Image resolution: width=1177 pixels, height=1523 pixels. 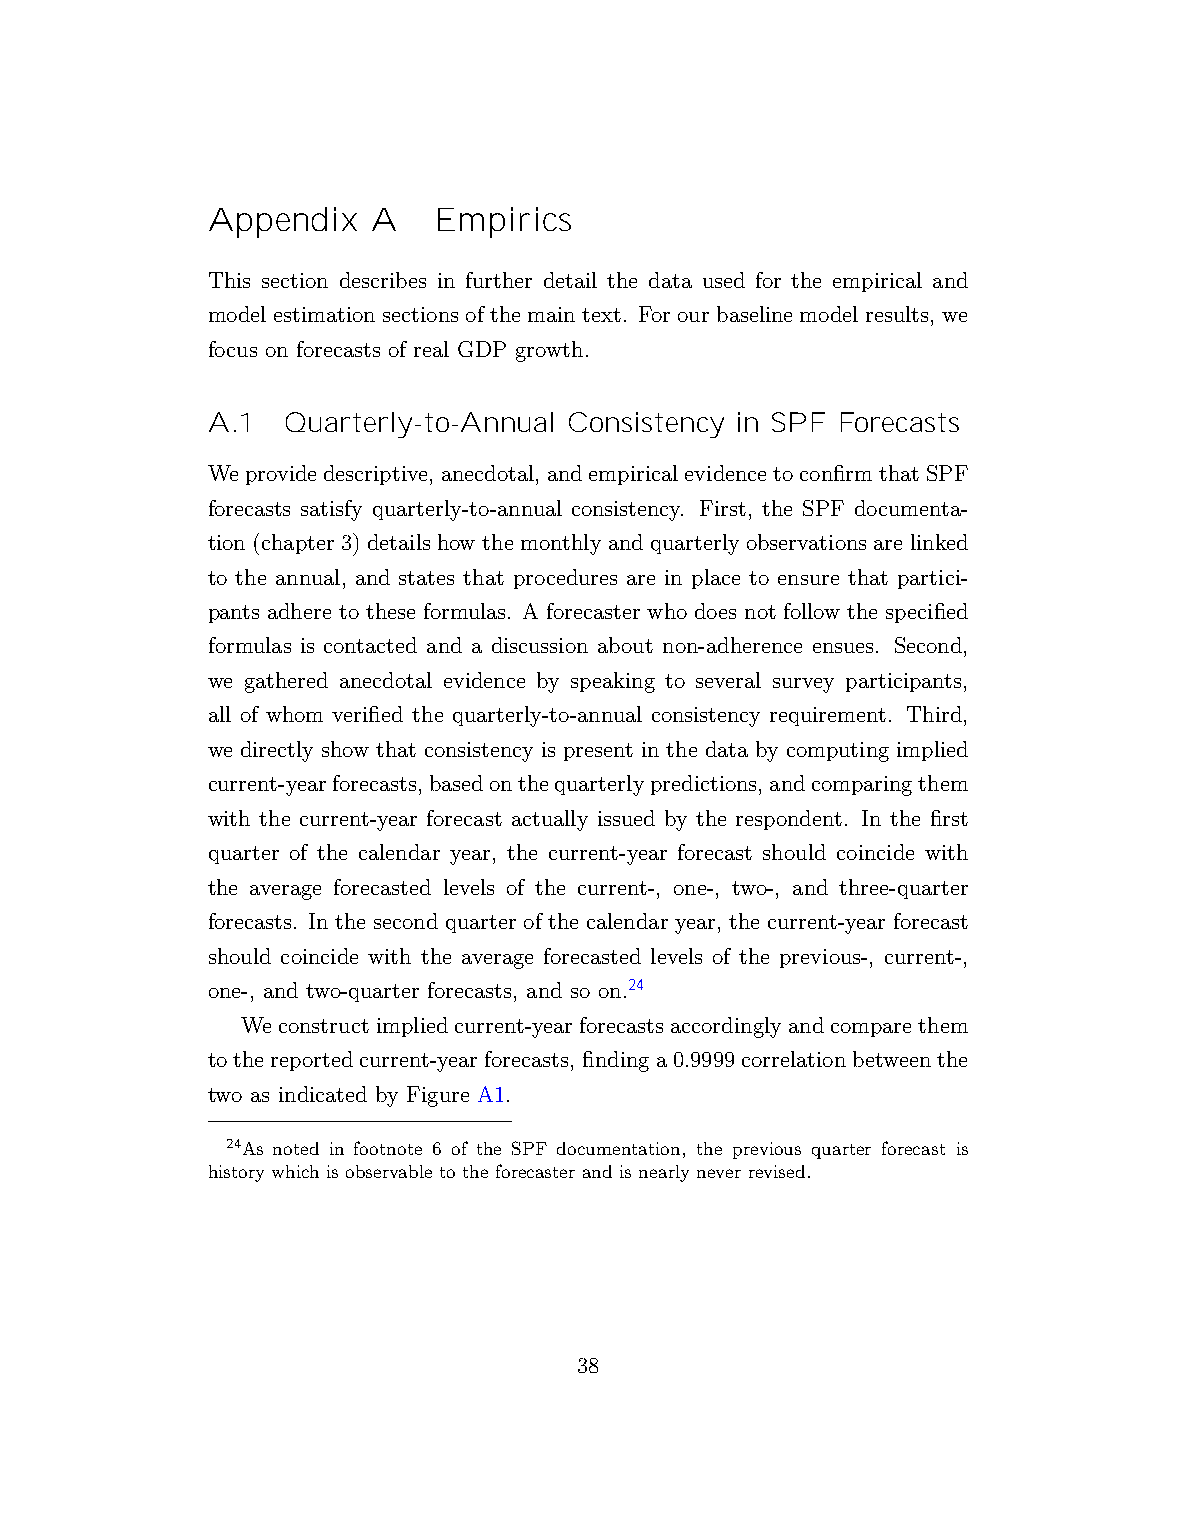 I want to click on Appendix, so click(x=283, y=222).
